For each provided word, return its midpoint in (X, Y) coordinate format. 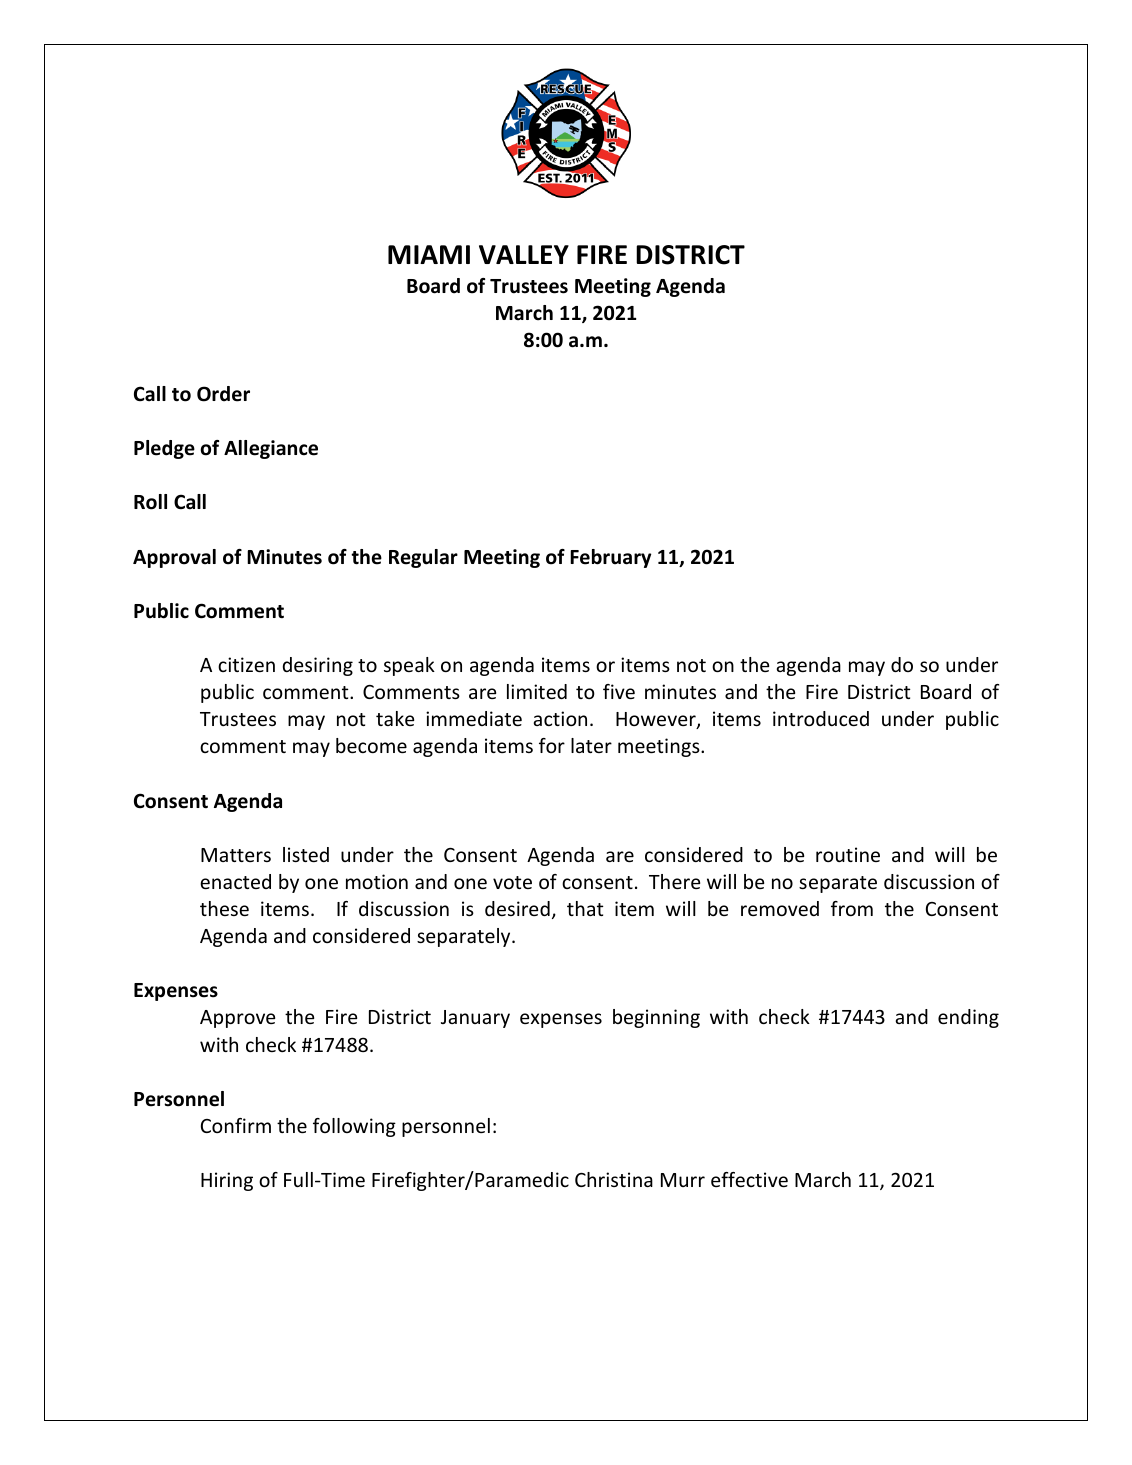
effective (749, 1179)
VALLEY (524, 254)
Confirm (236, 1125)
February (610, 558)
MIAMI (429, 254)
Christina (614, 1179)
